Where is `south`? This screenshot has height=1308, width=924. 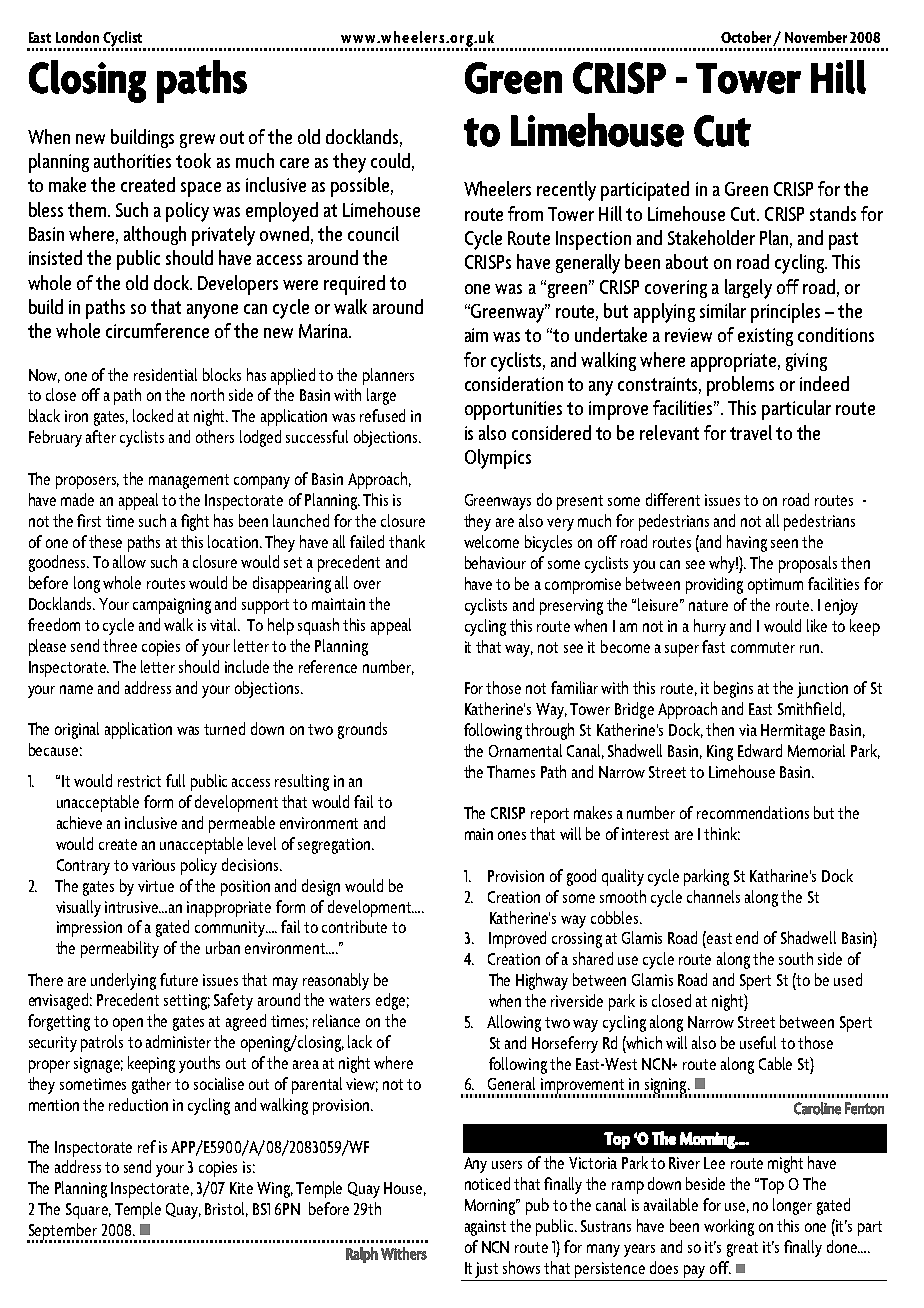 south is located at coordinates (796, 958).
